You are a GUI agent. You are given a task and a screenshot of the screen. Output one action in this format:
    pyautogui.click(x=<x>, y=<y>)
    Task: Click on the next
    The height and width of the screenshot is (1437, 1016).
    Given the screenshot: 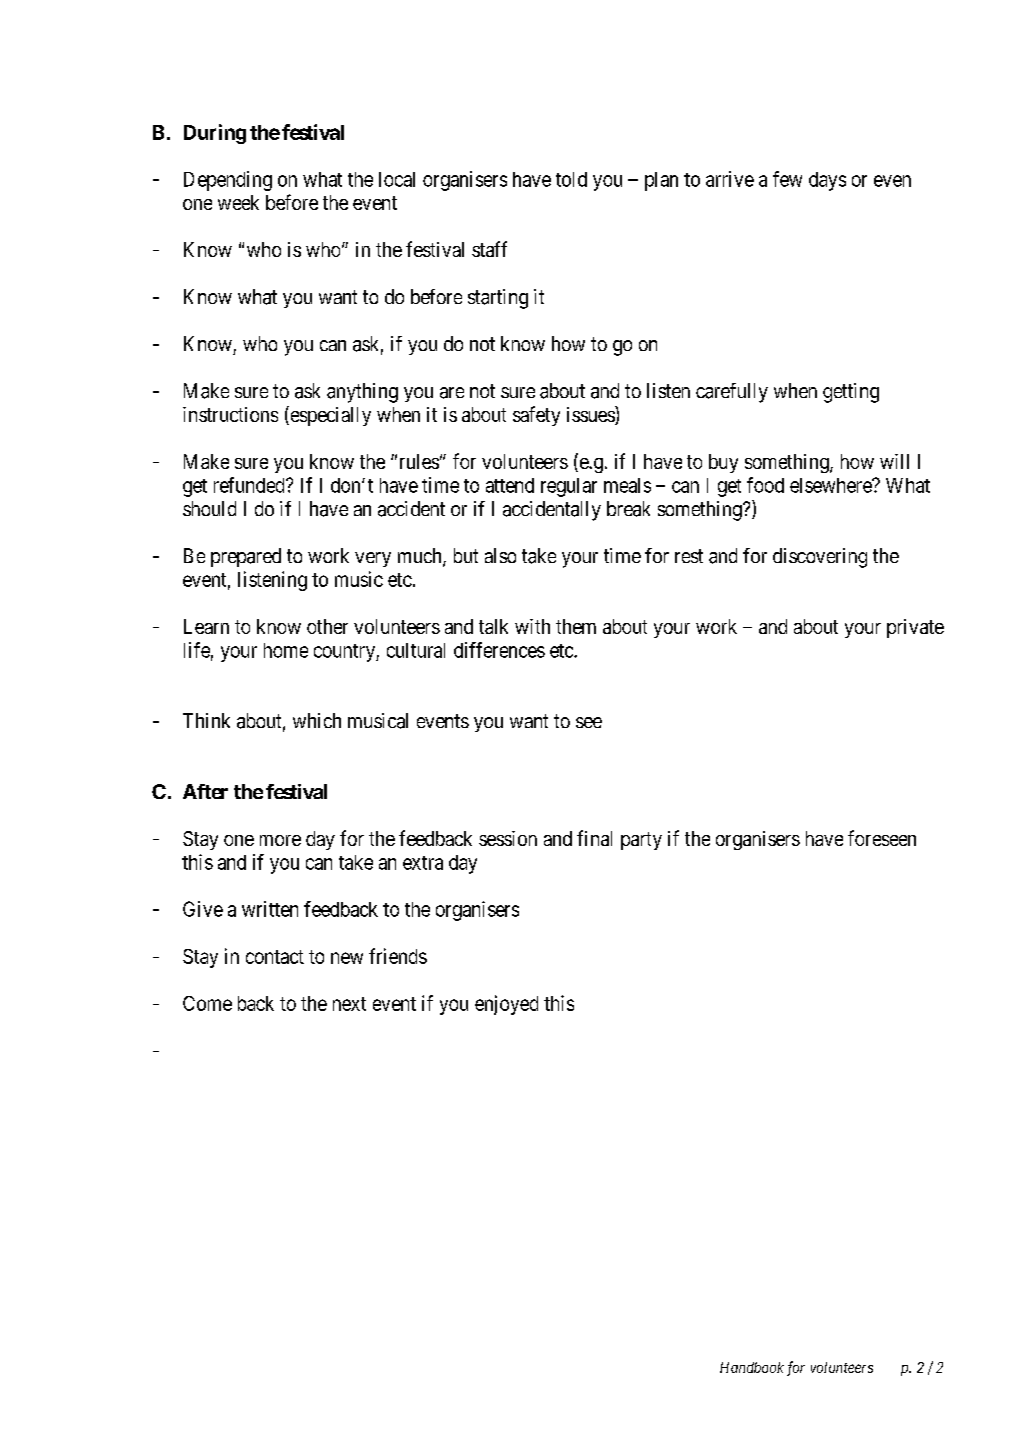 What is the action you would take?
    pyautogui.click(x=349, y=1004)
